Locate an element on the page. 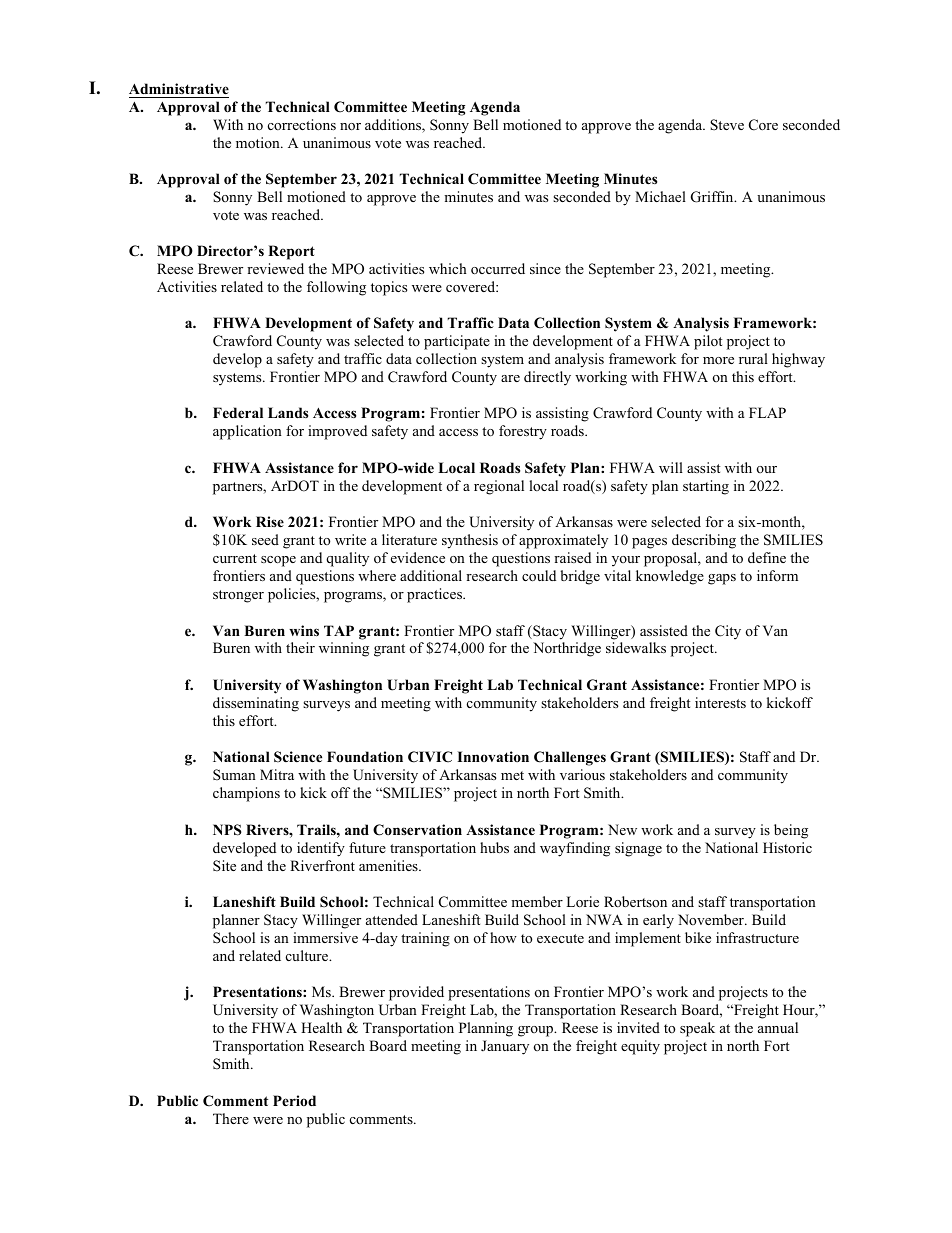 The image size is (952, 1233). speak is located at coordinates (697, 1029).
